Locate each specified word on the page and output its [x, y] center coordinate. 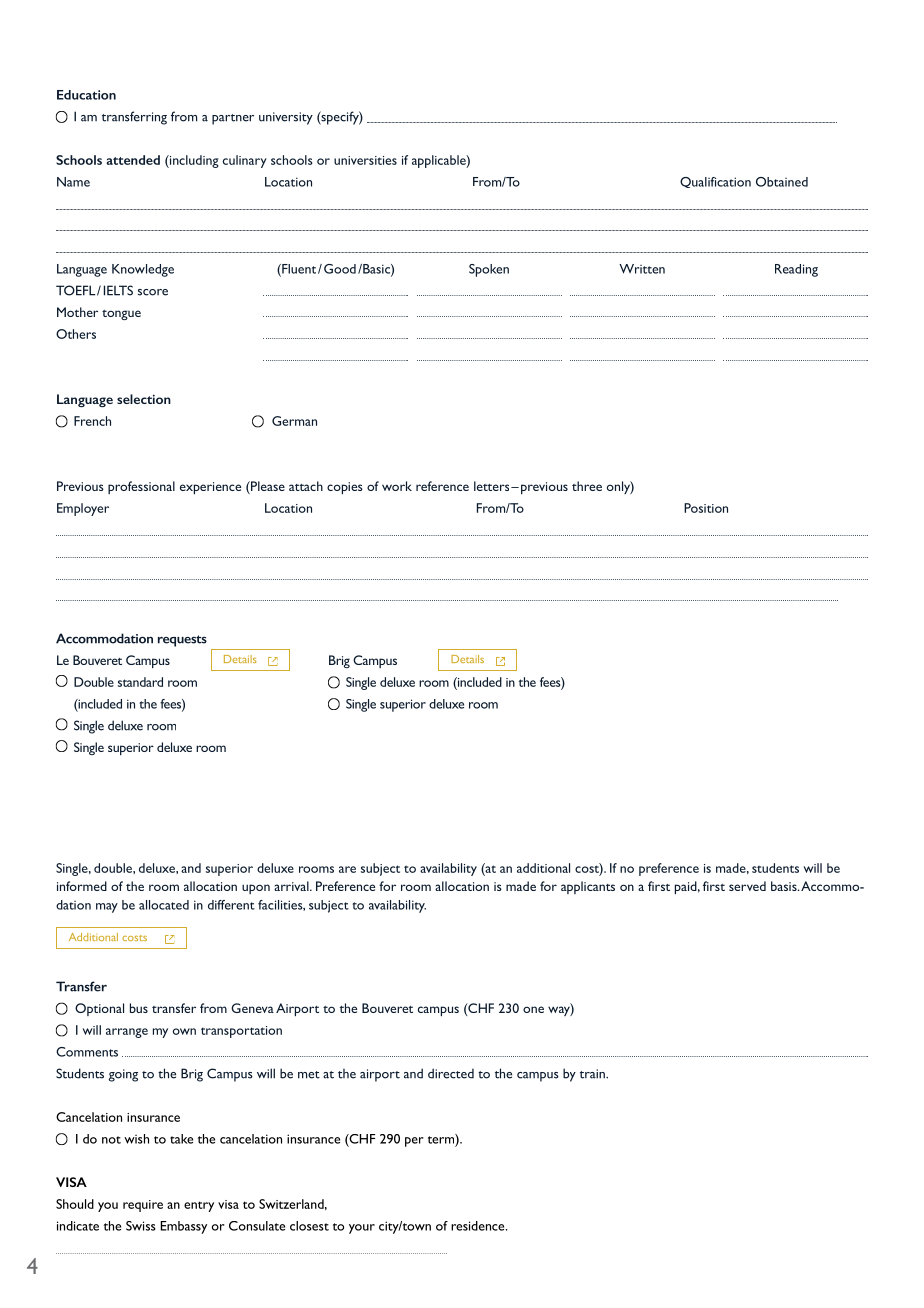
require [143, 1206]
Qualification [715, 182]
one [533, 1009]
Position [706, 508]
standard [140, 682]
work [397, 486]
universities [365, 160]
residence [479, 1226]
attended [133, 160]
